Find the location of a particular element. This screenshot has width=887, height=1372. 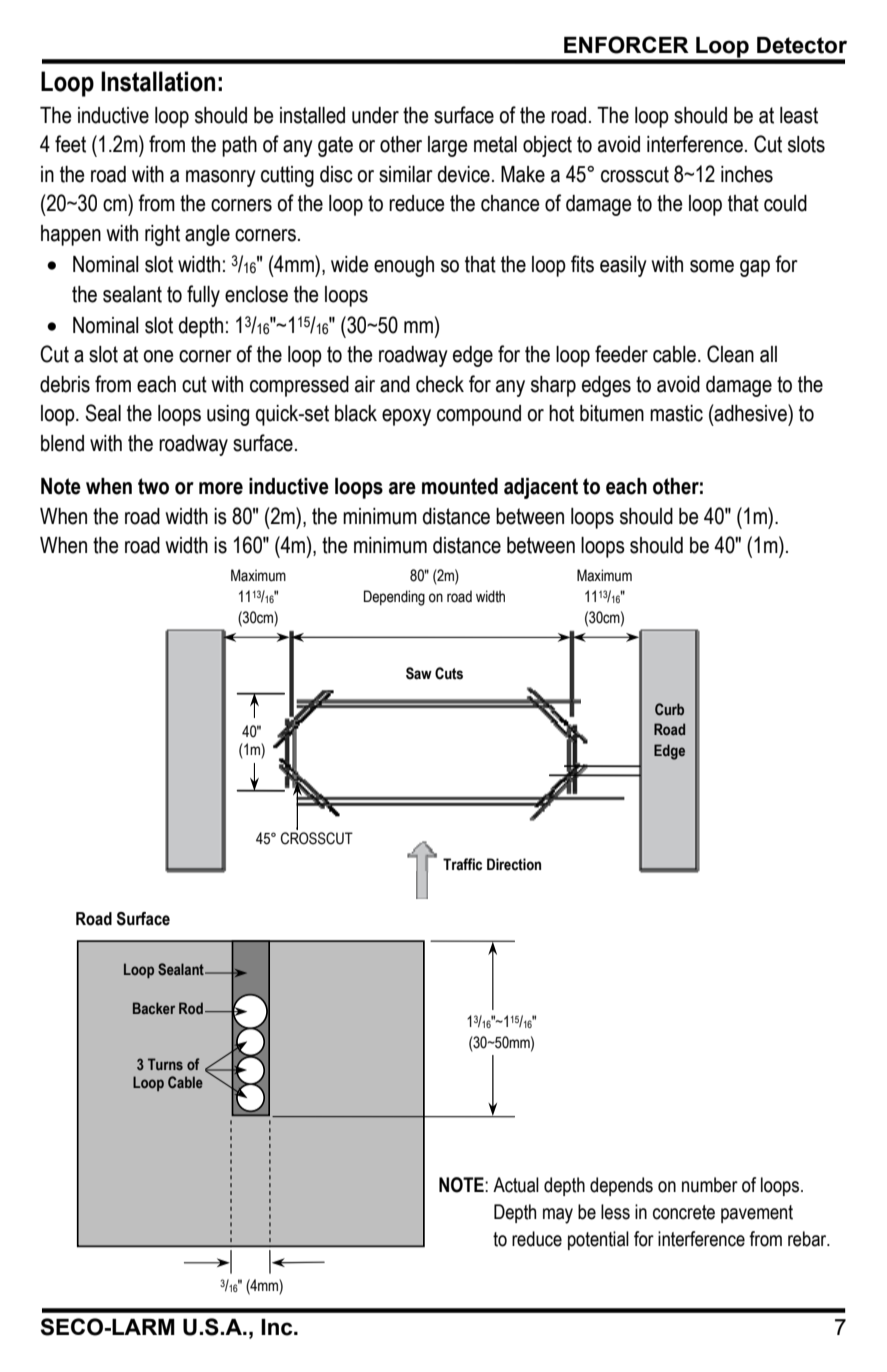

Traffic is located at coordinates (462, 864).
